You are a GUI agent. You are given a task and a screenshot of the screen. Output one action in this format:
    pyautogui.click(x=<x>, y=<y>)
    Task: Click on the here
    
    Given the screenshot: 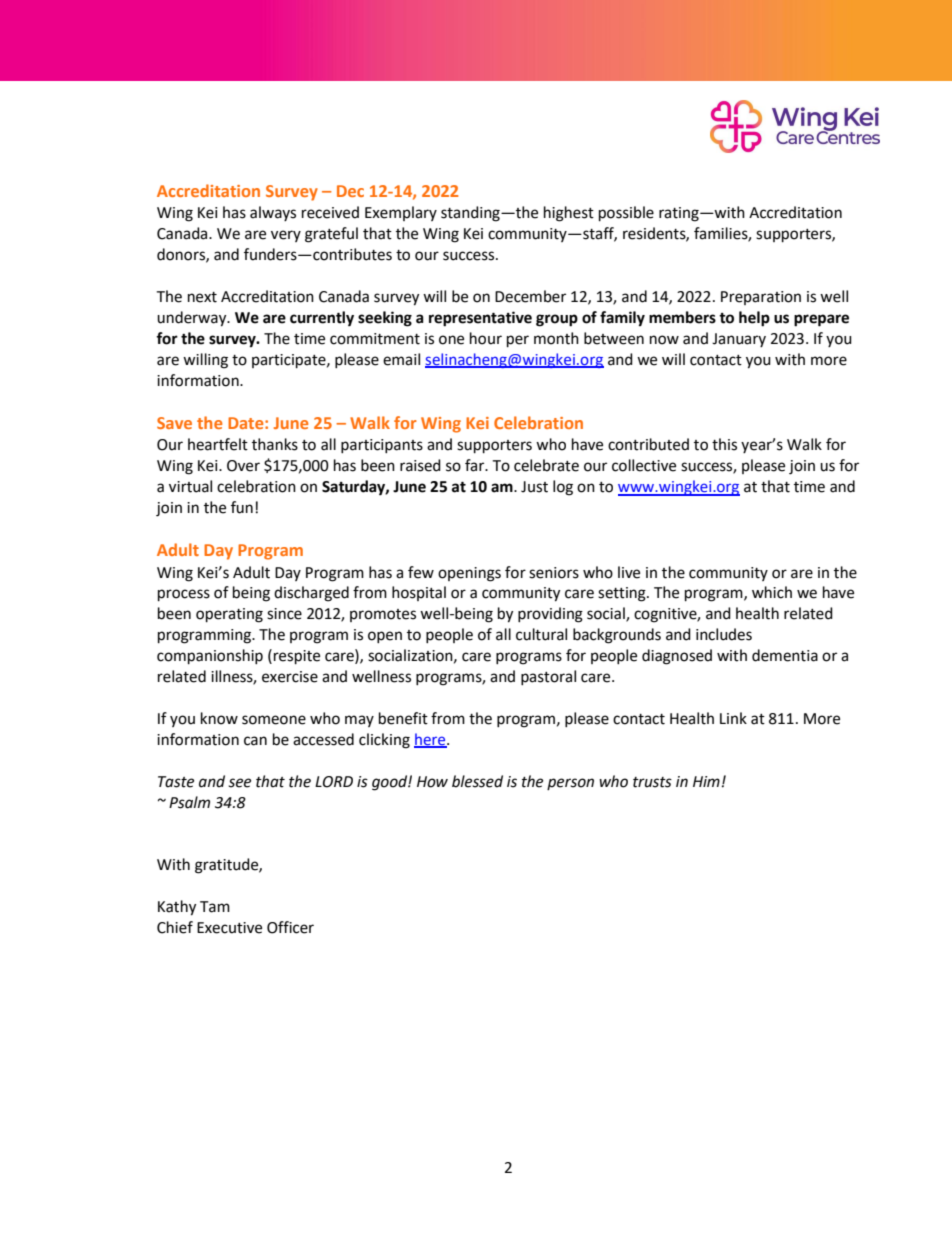 What is the action you would take?
    pyautogui.click(x=431, y=740)
